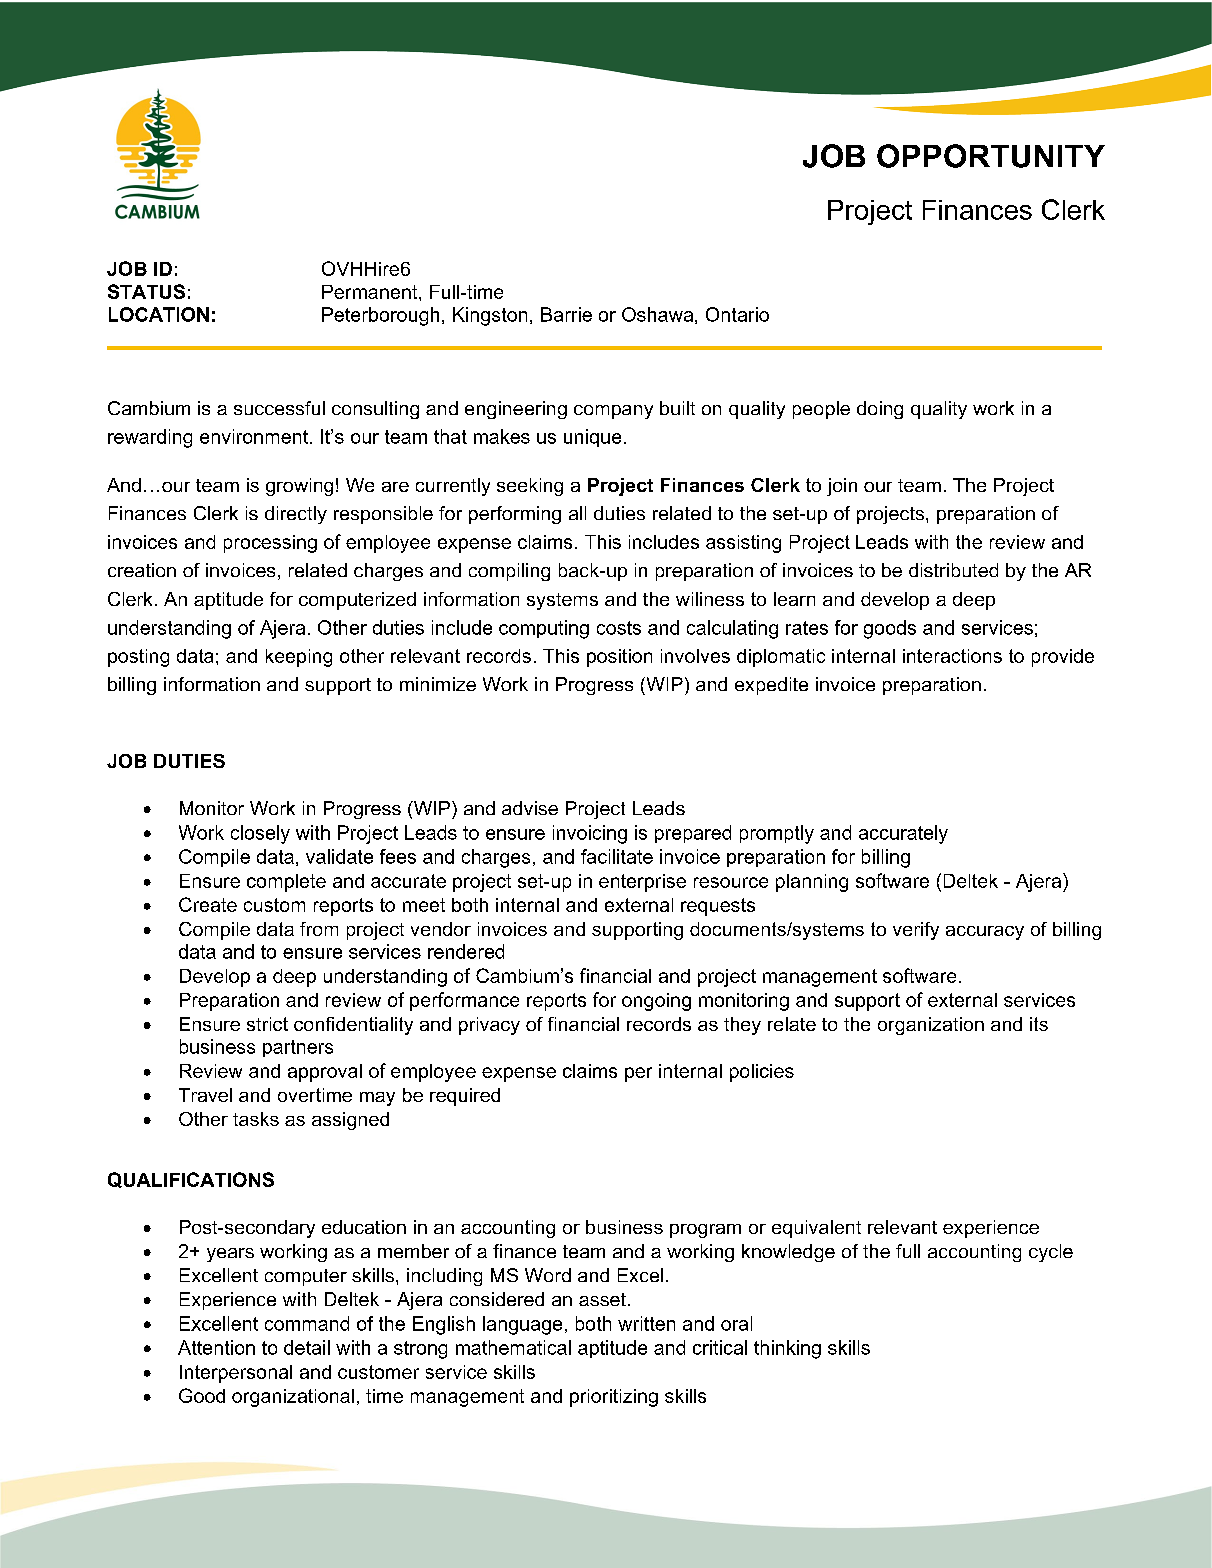  I want to click on Barrie, so click(566, 314).
